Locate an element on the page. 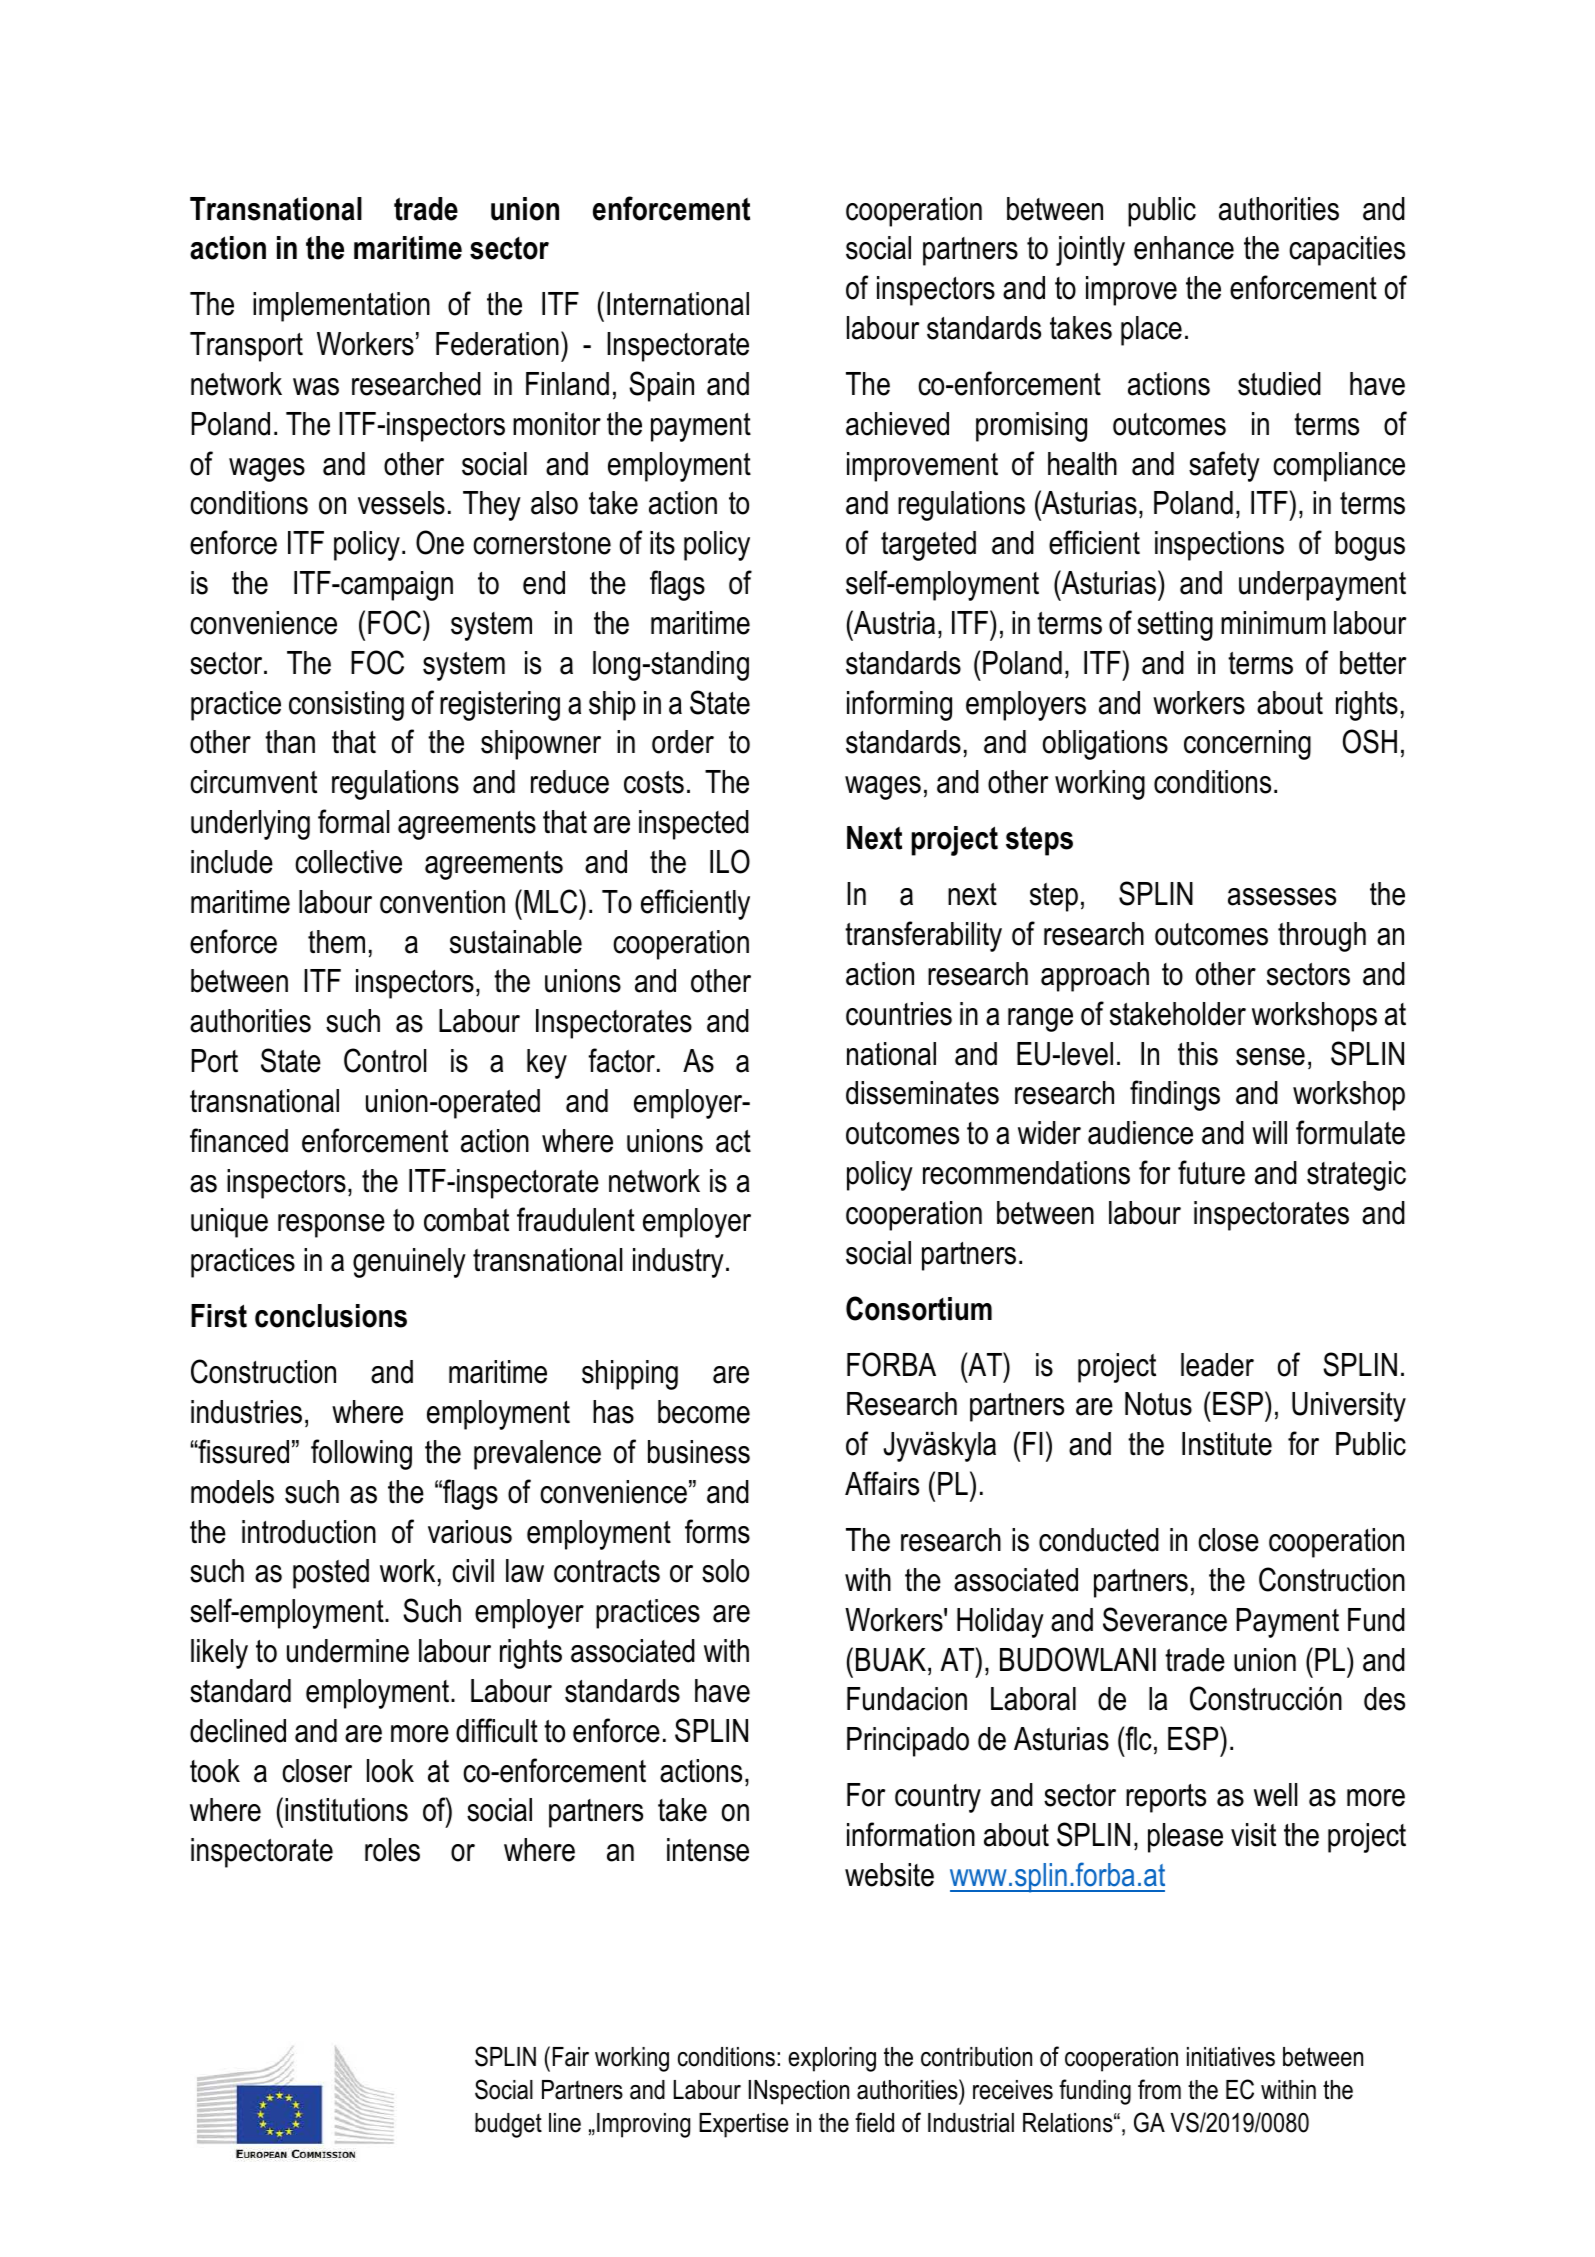  Spain is located at coordinates (661, 386).
